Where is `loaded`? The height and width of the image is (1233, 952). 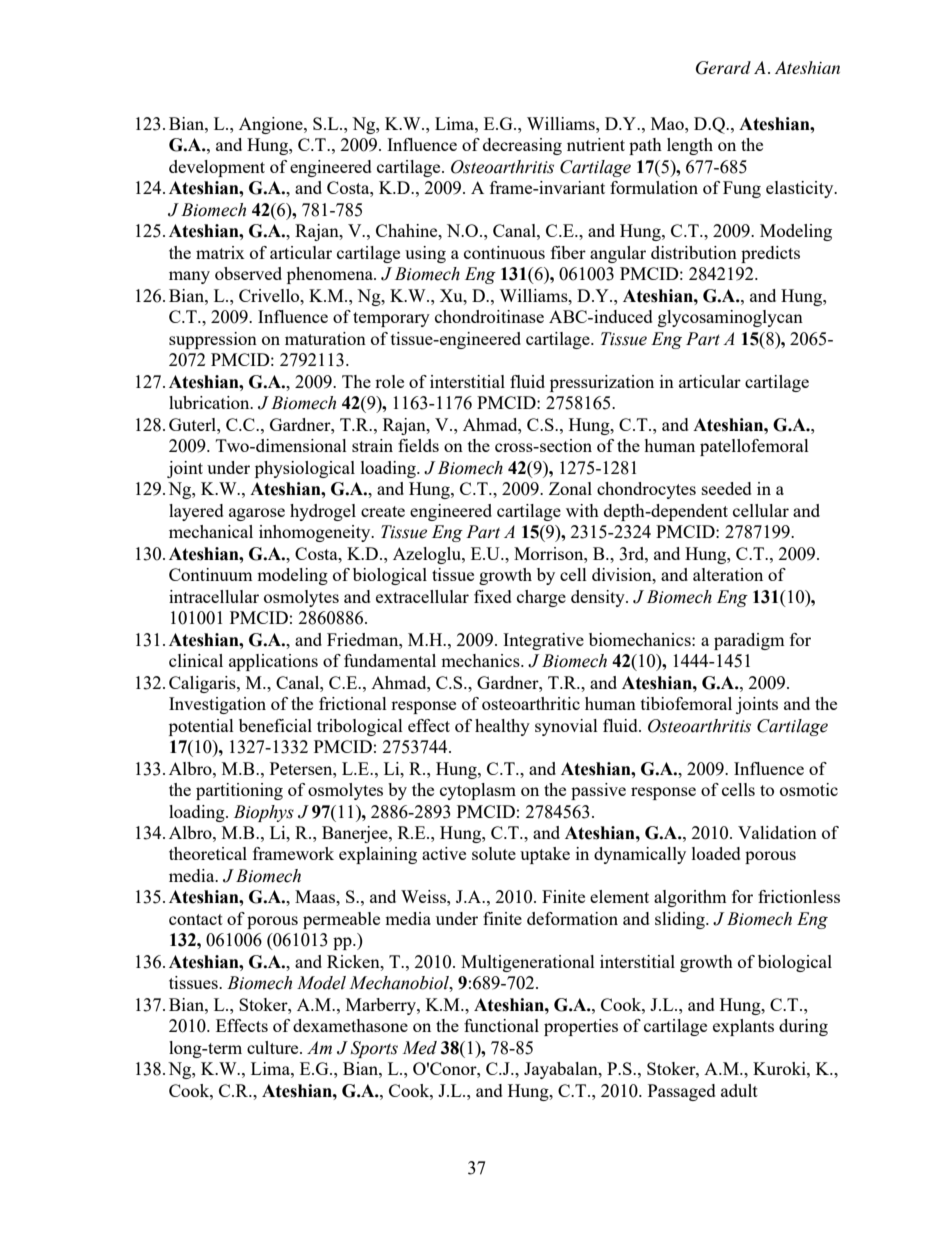
loaded is located at coordinates (716, 853).
